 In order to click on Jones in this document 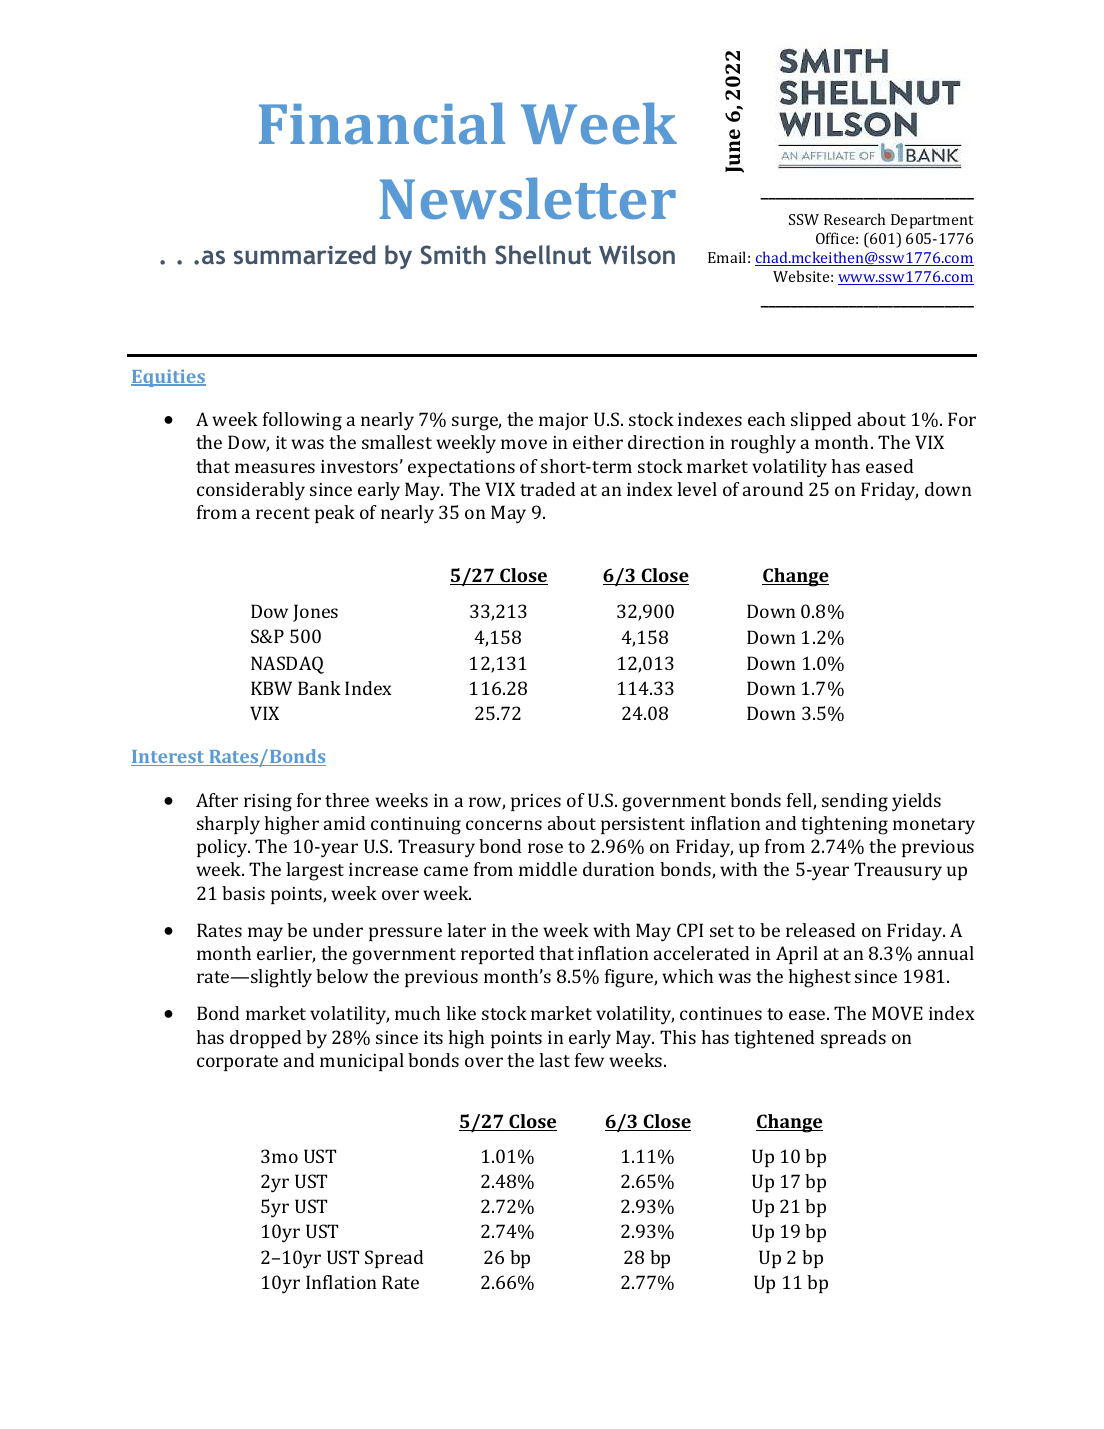, I will do `click(315, 613)`.
